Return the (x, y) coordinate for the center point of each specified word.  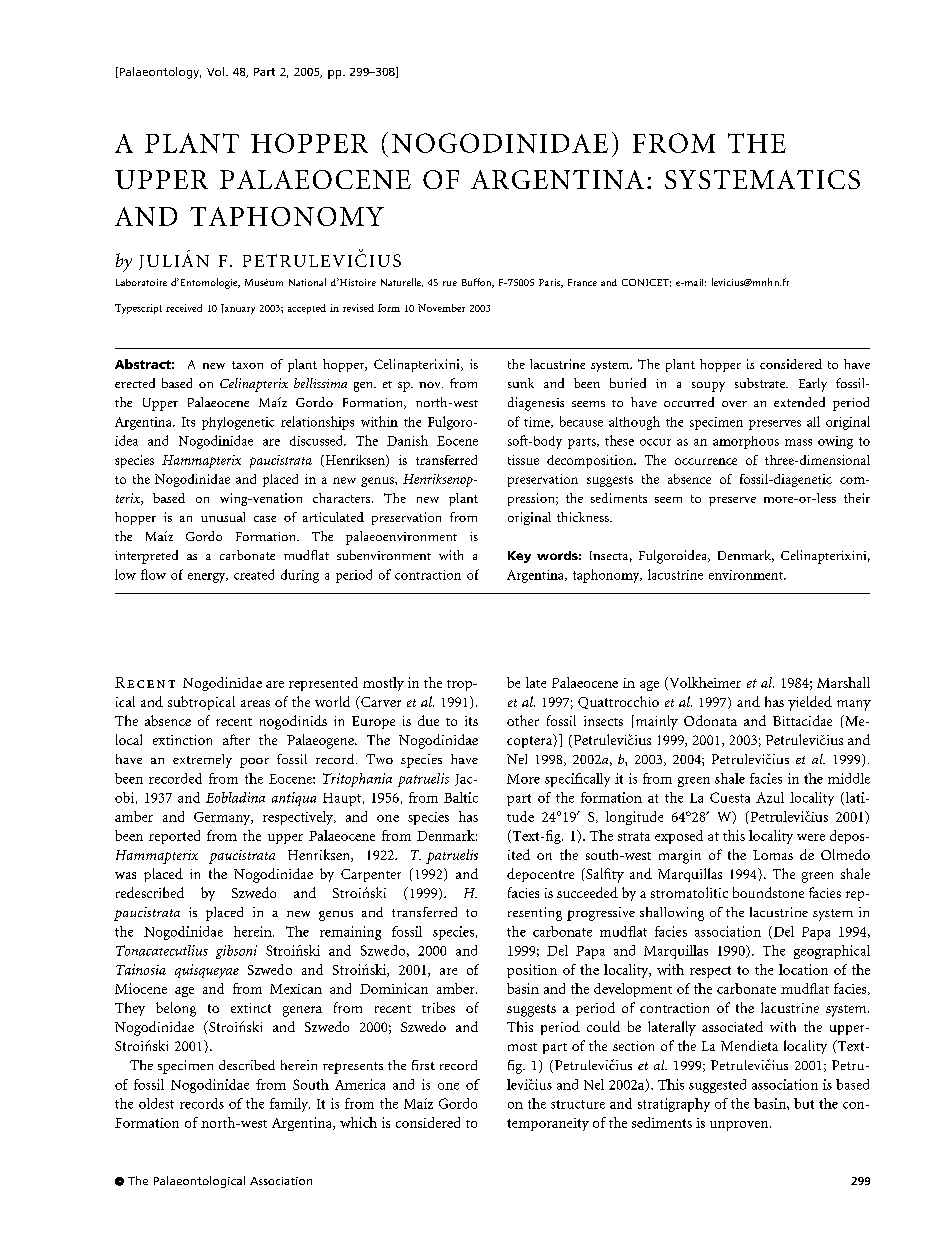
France (582, 282)
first (423, 1065)
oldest (156, 1103)
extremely (202, 761)
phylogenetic (238, 423)
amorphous (746, 442)
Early (813, 385)
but (804, 1103)
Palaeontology (159, 73)
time (538, 422)
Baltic (461, 797)
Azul (770, 797)
